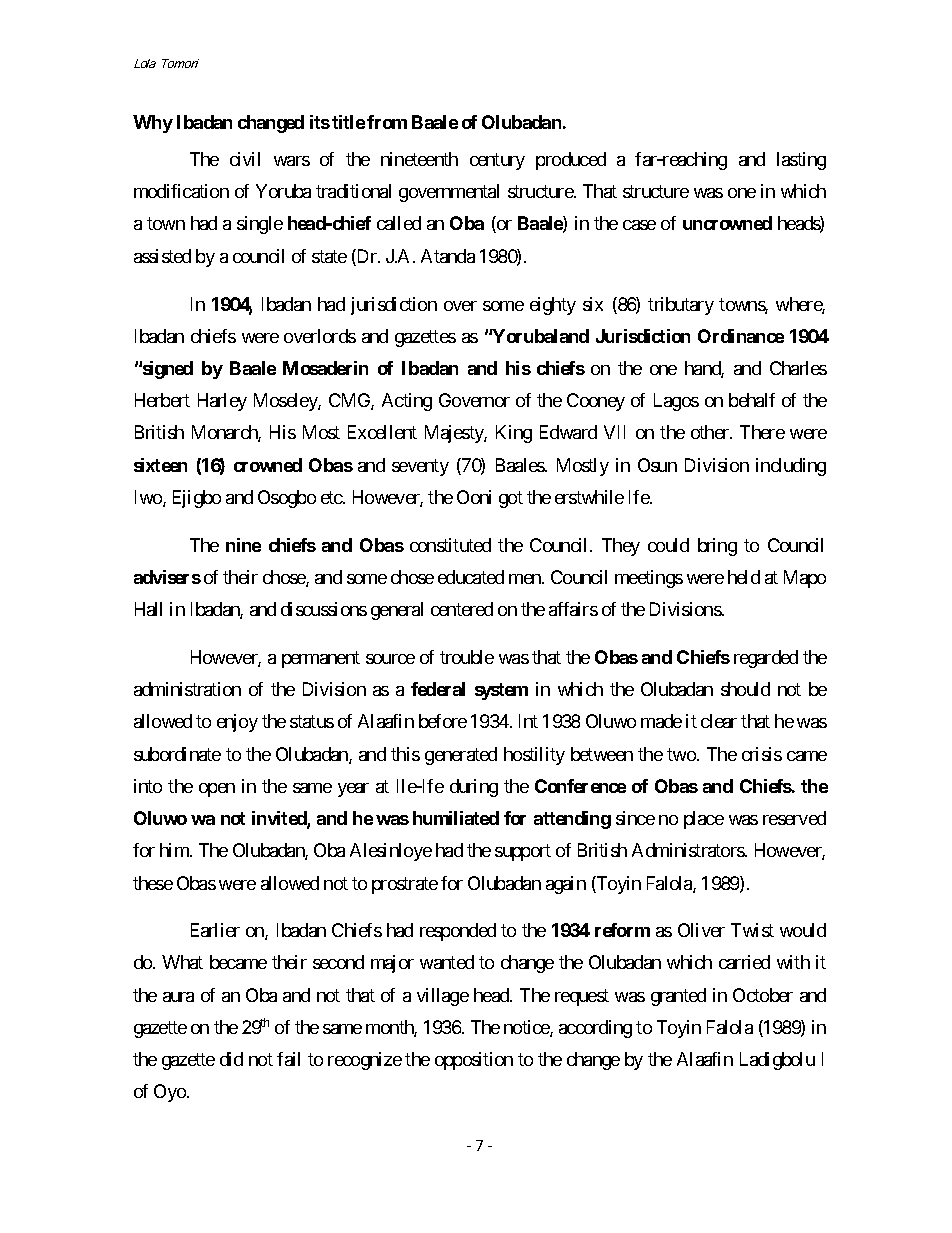 Image resolution: width=952 pixels, height=1233 pixels. I want to click on opposition, so click(474, 1061).
